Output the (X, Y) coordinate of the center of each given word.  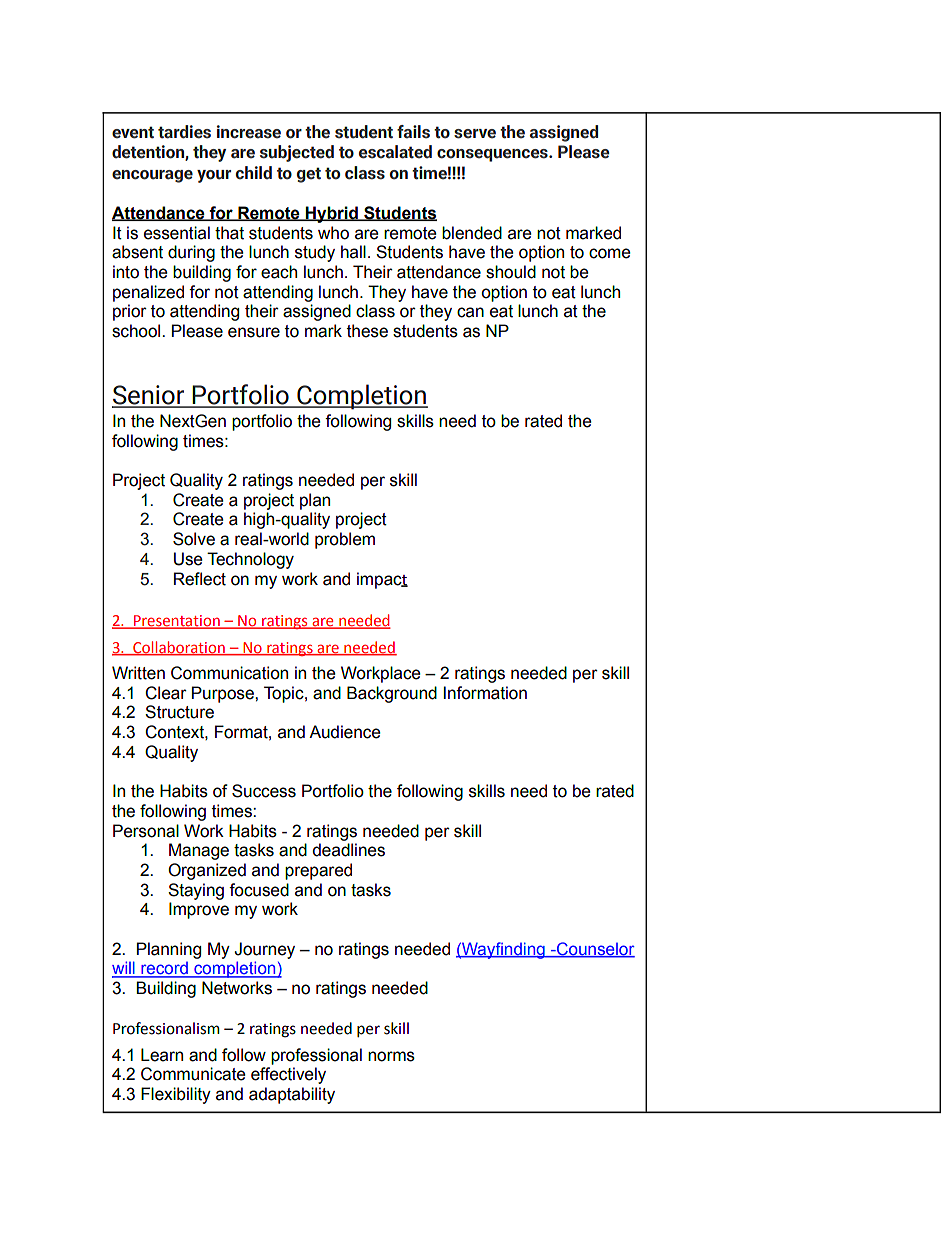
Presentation (177, 621)
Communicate (193, 1074)
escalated (395, 152)
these (367, 331)
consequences (493, 155)
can (470, 312)
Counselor (595, 949)
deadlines (348, 850)
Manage (199, 851)
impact (382, 580)
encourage (152, 176)
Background (392, 694)
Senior (149, 396)
